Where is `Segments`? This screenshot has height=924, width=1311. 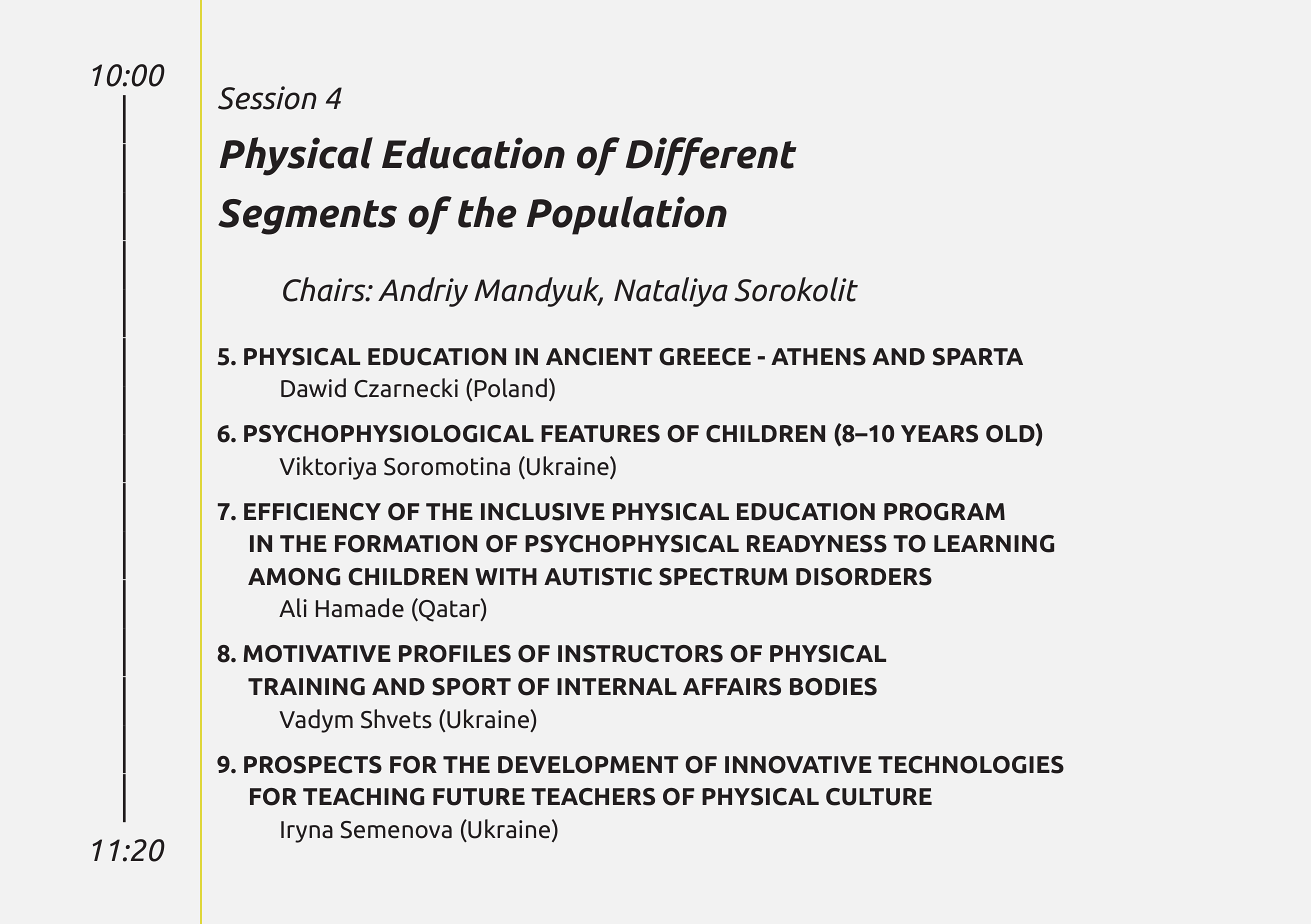
Segments is located at coordinates (307, 217).
